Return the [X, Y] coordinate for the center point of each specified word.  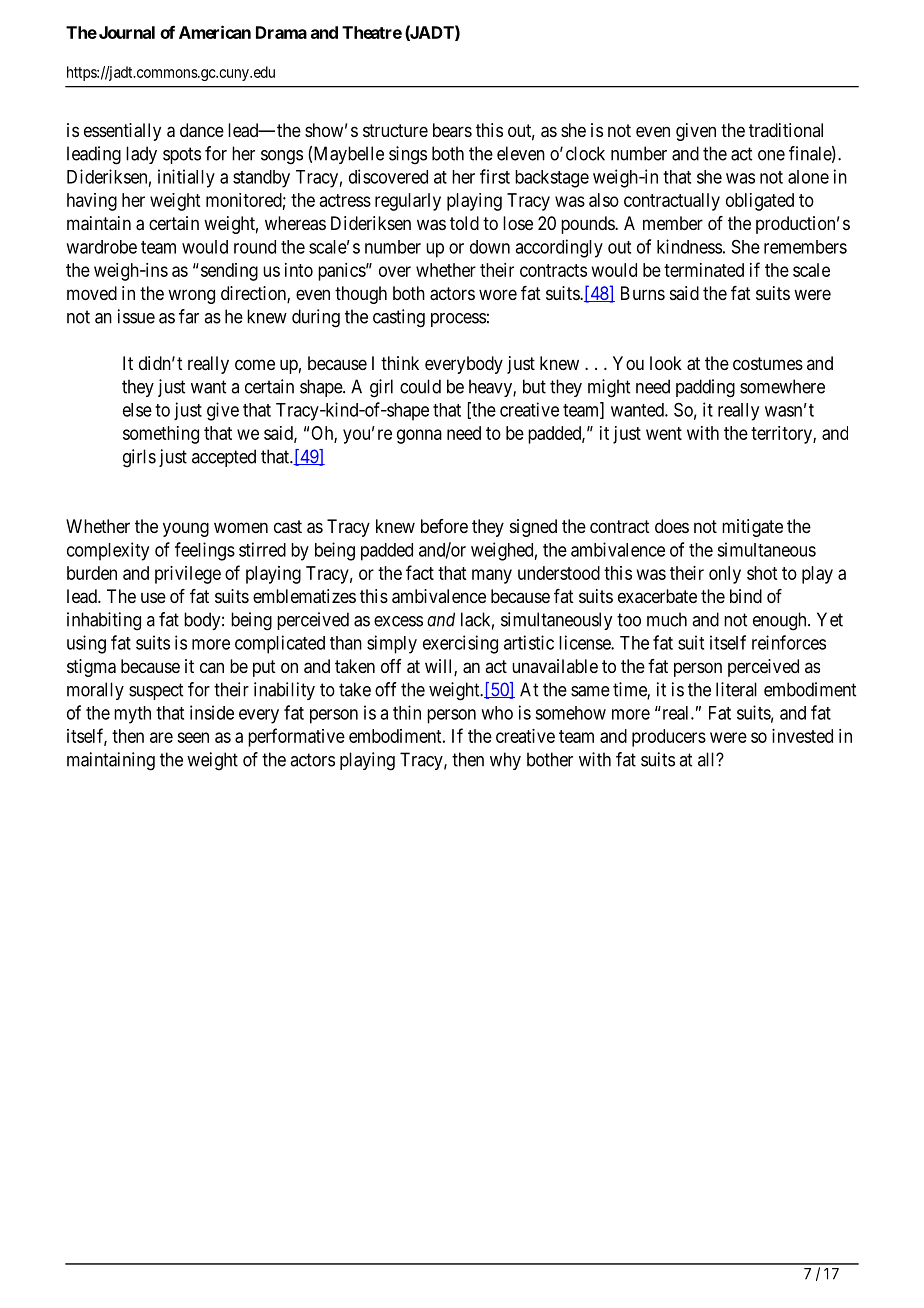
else [137, 410]
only [725, 575]
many [492, 576]
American [215, 32]
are [161, 737]
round [255, 247]
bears [452, 130]
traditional [786, 130]
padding [705, 388]
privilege [188, 575]
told [464, 223]
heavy [491, 388]
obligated [760, 202]
